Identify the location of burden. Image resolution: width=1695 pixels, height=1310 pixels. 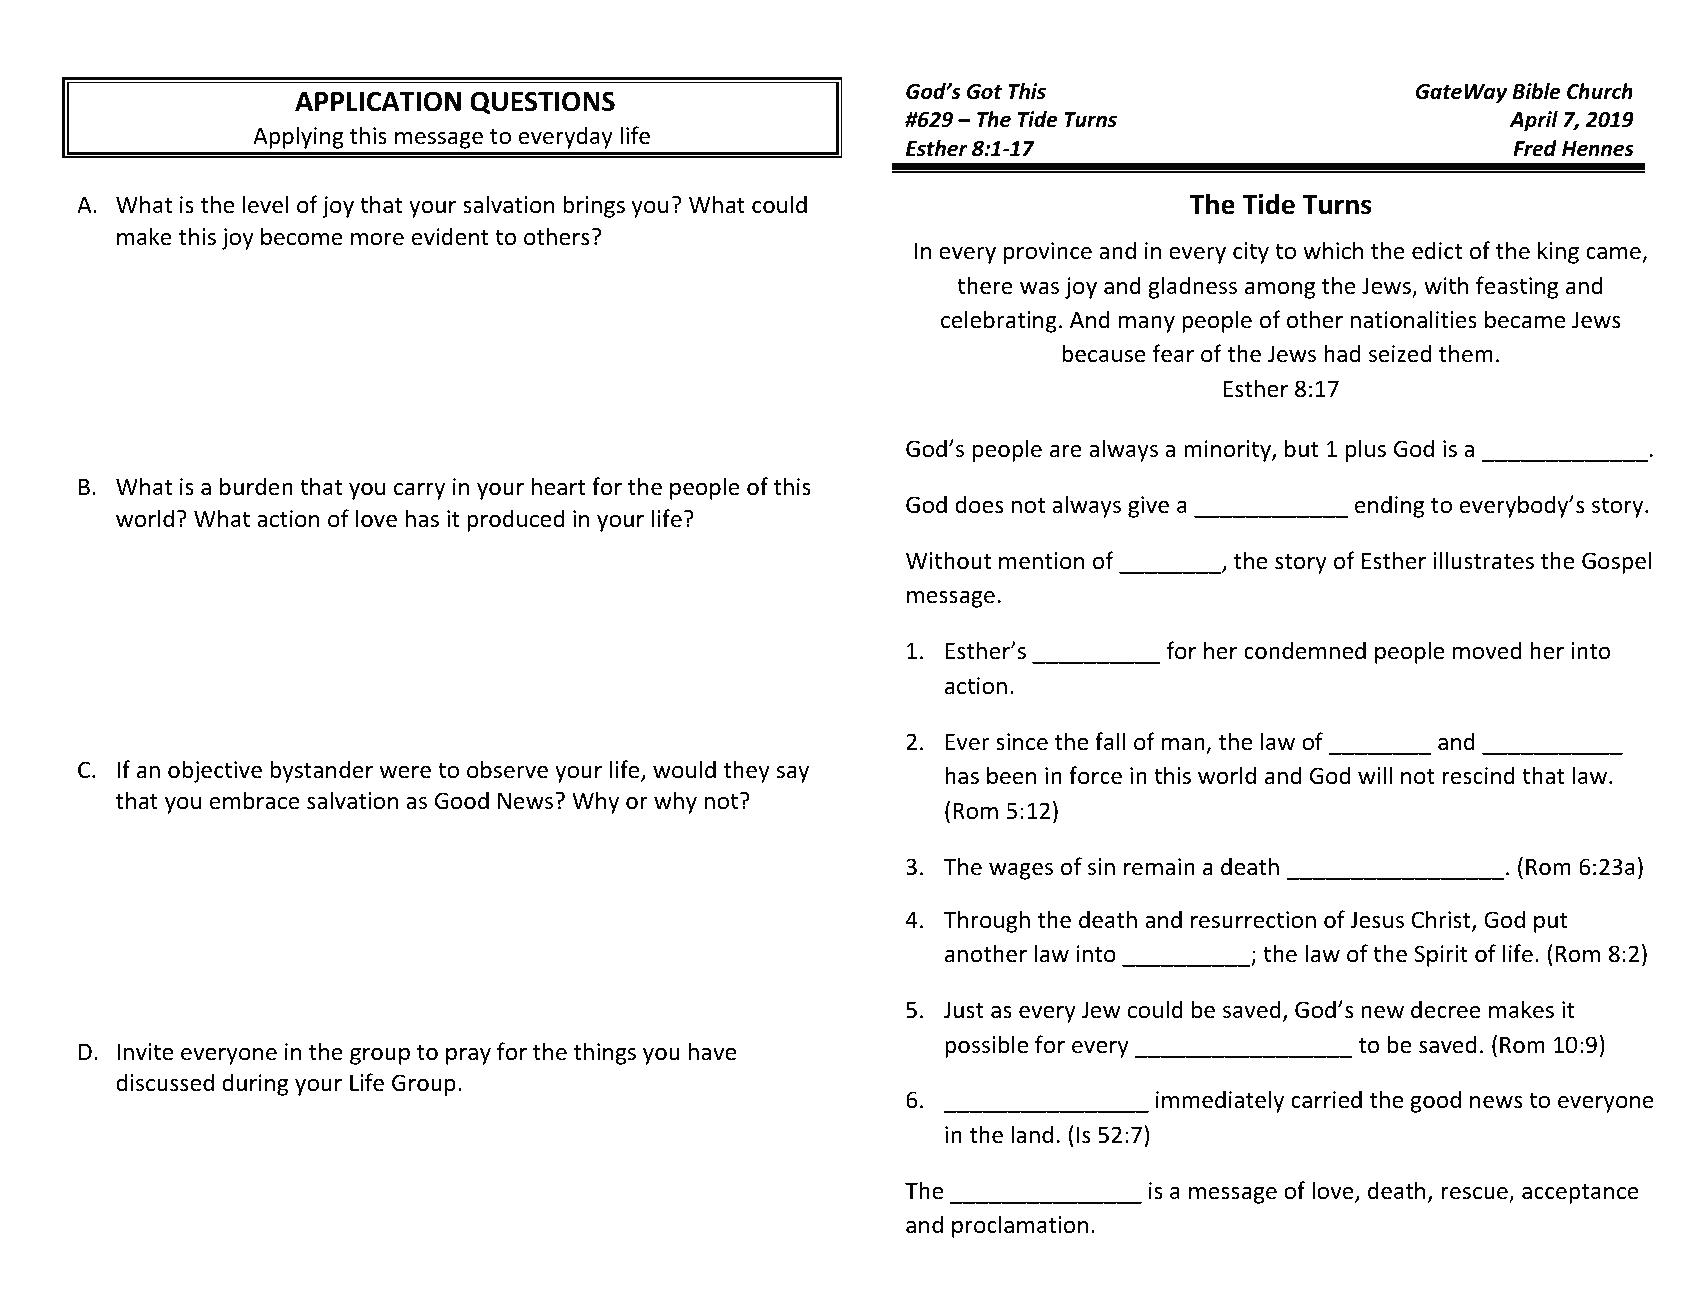
(256, 486).
